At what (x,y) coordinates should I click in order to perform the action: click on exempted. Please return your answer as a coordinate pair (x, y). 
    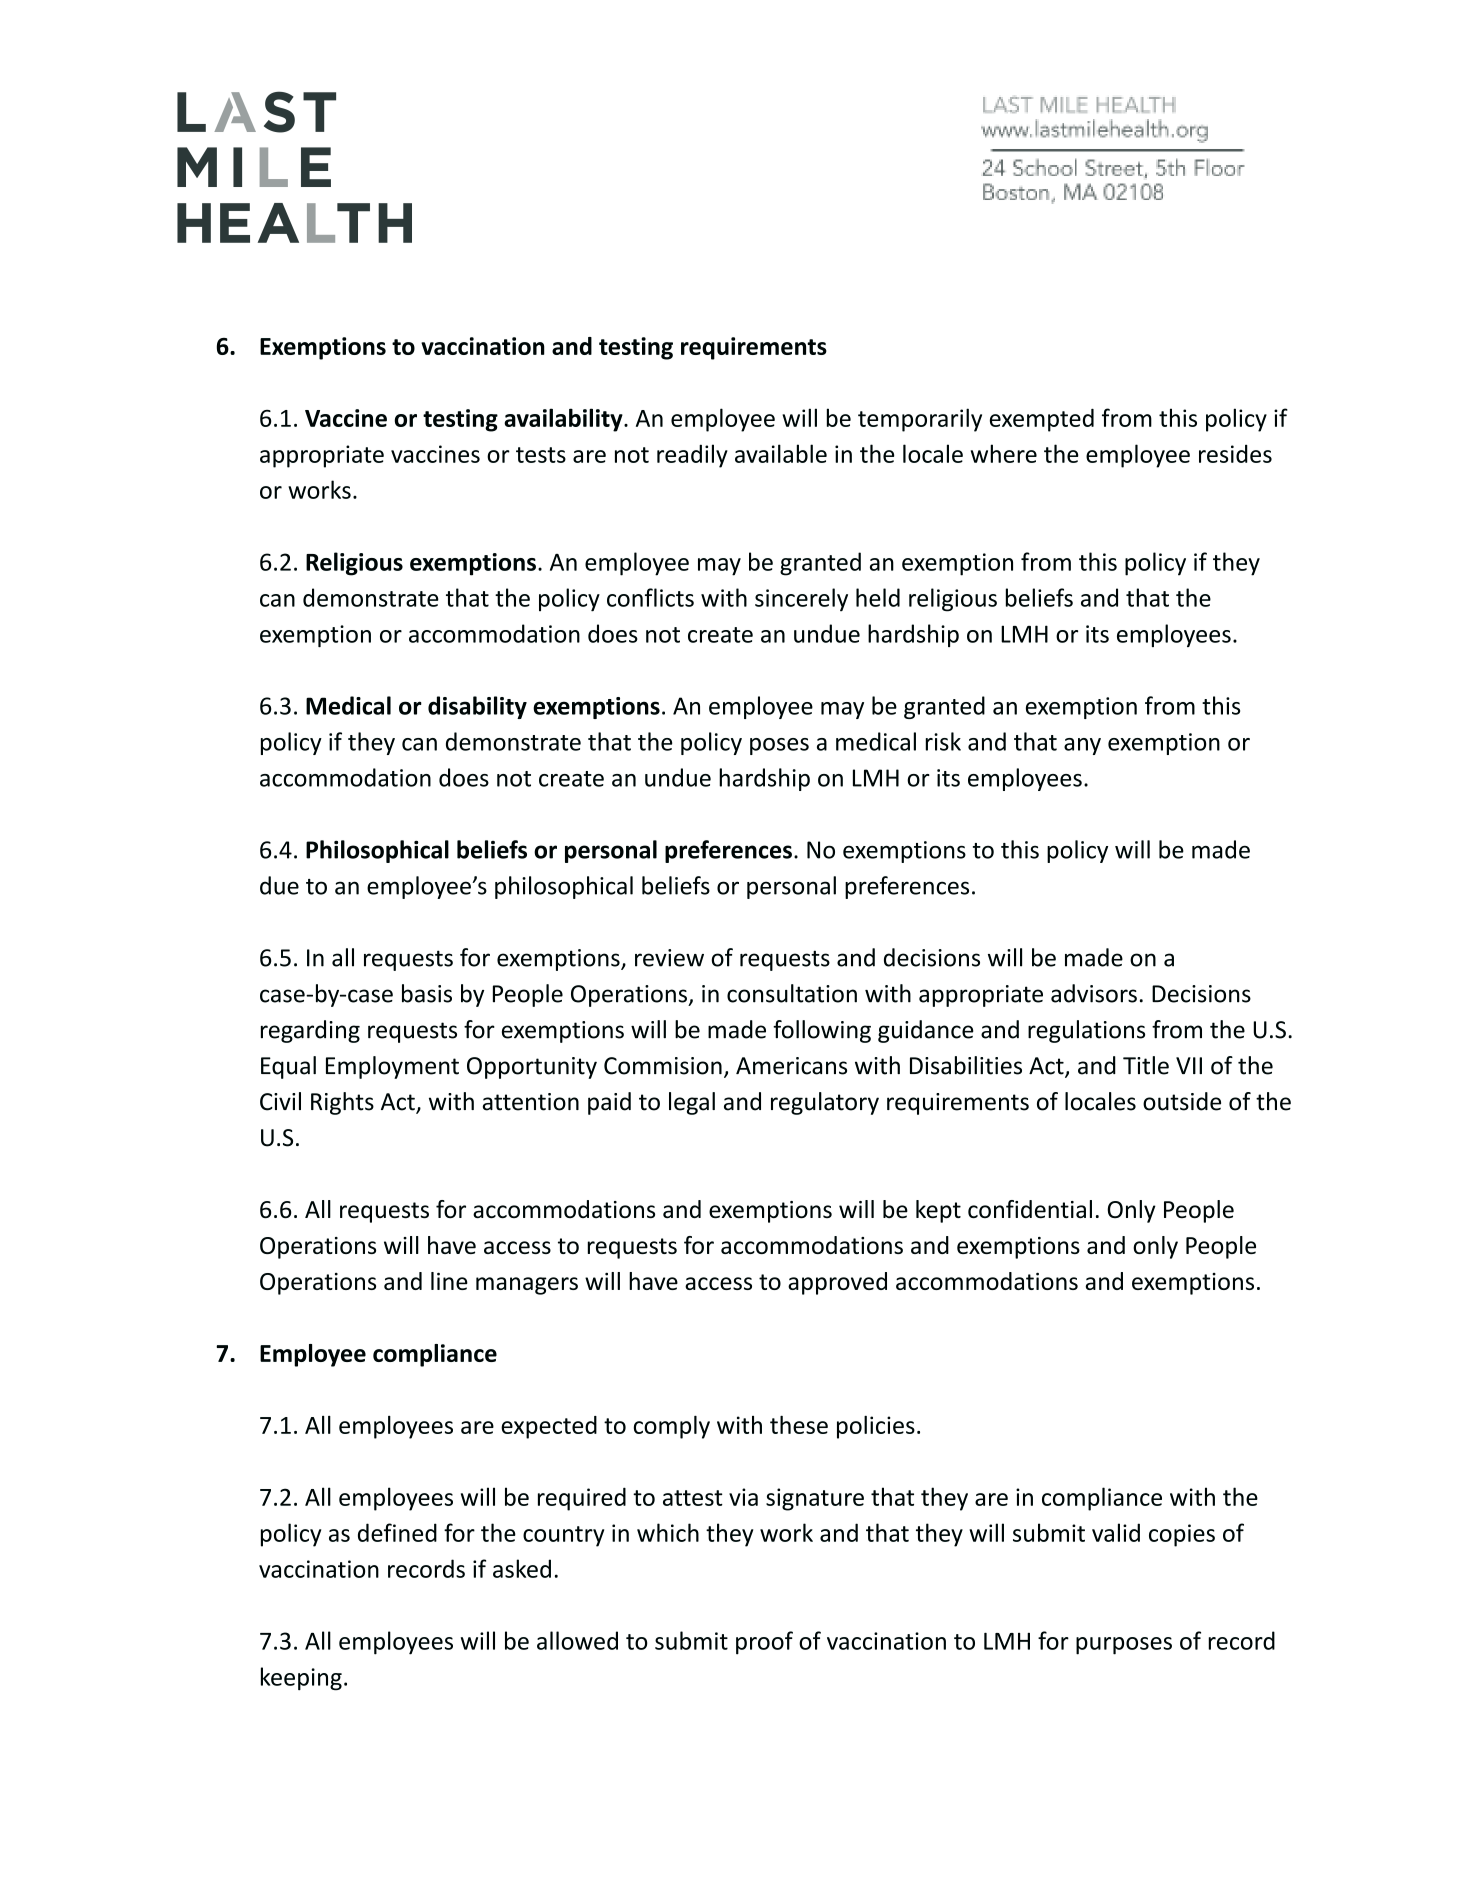
    Looking at the image, I should click on (1042, 420).
